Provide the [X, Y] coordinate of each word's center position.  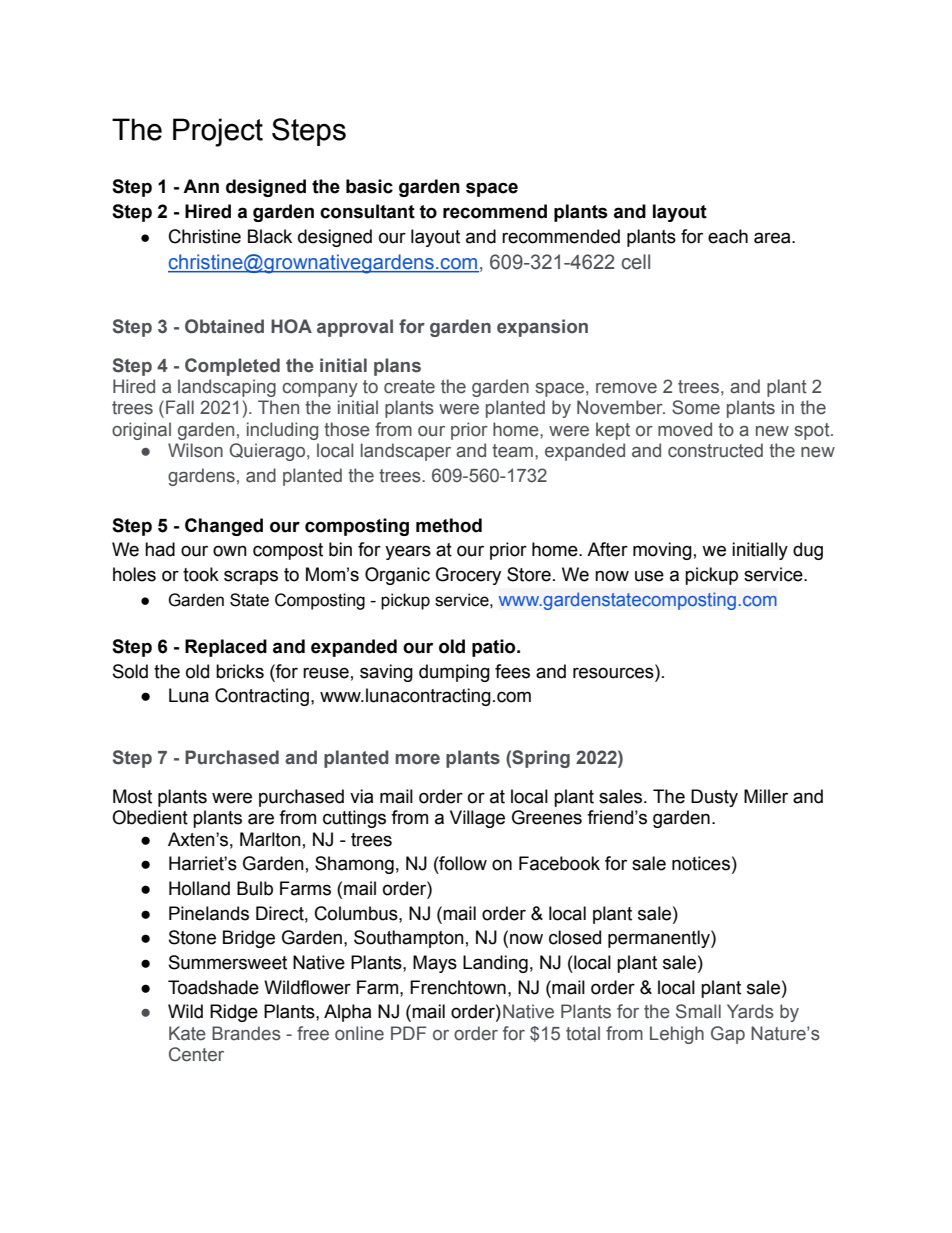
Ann [201, 186]
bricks [240, 671]
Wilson [195, 450]
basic [369, 186]
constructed [715, 450]
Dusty [714, 798]
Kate [187, 1033]
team [512, 451]
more [417, 759]
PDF [409, 1033]
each [728, 236]
